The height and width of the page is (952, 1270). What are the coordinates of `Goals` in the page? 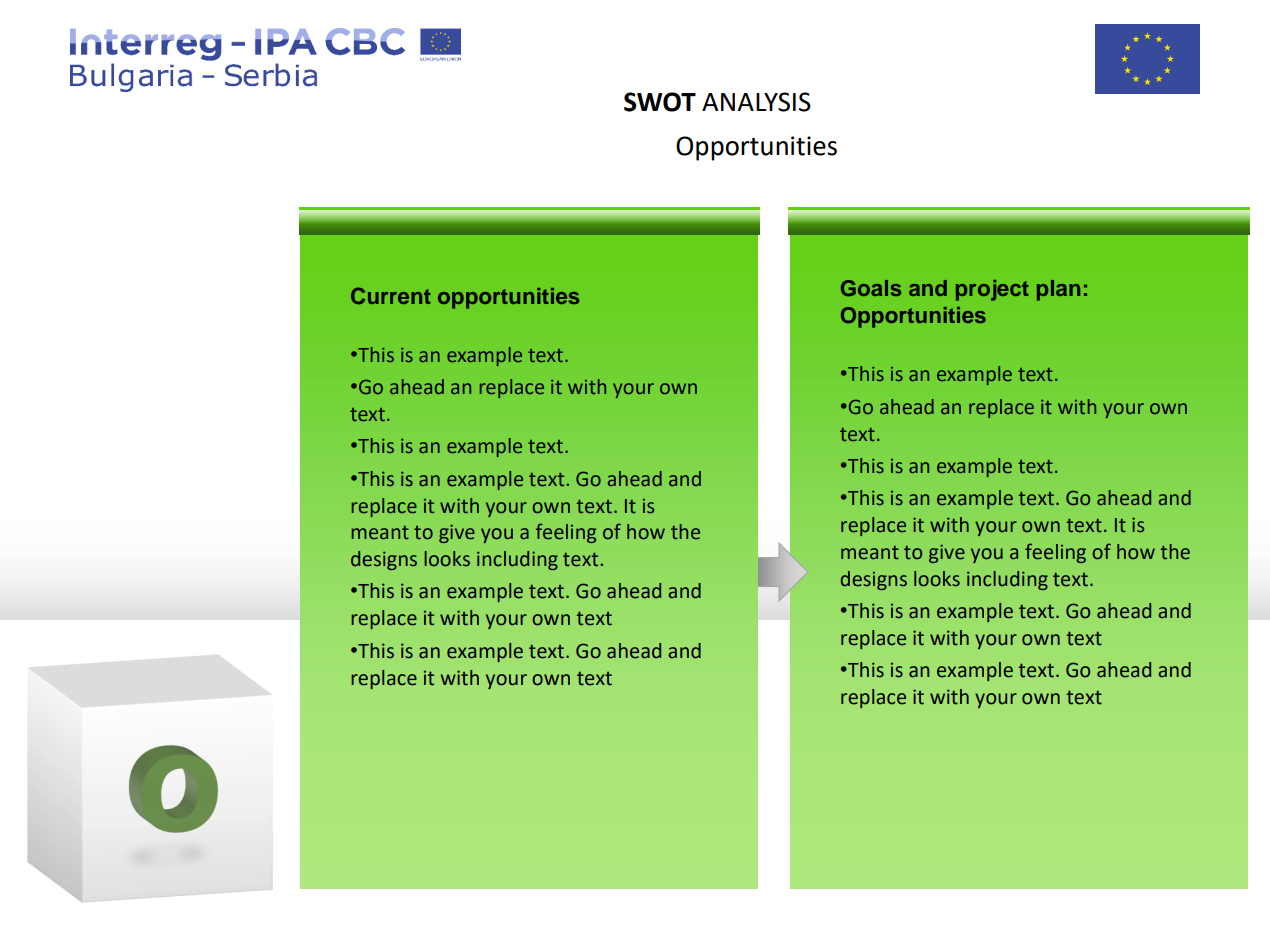 It's located at (871, 288).
